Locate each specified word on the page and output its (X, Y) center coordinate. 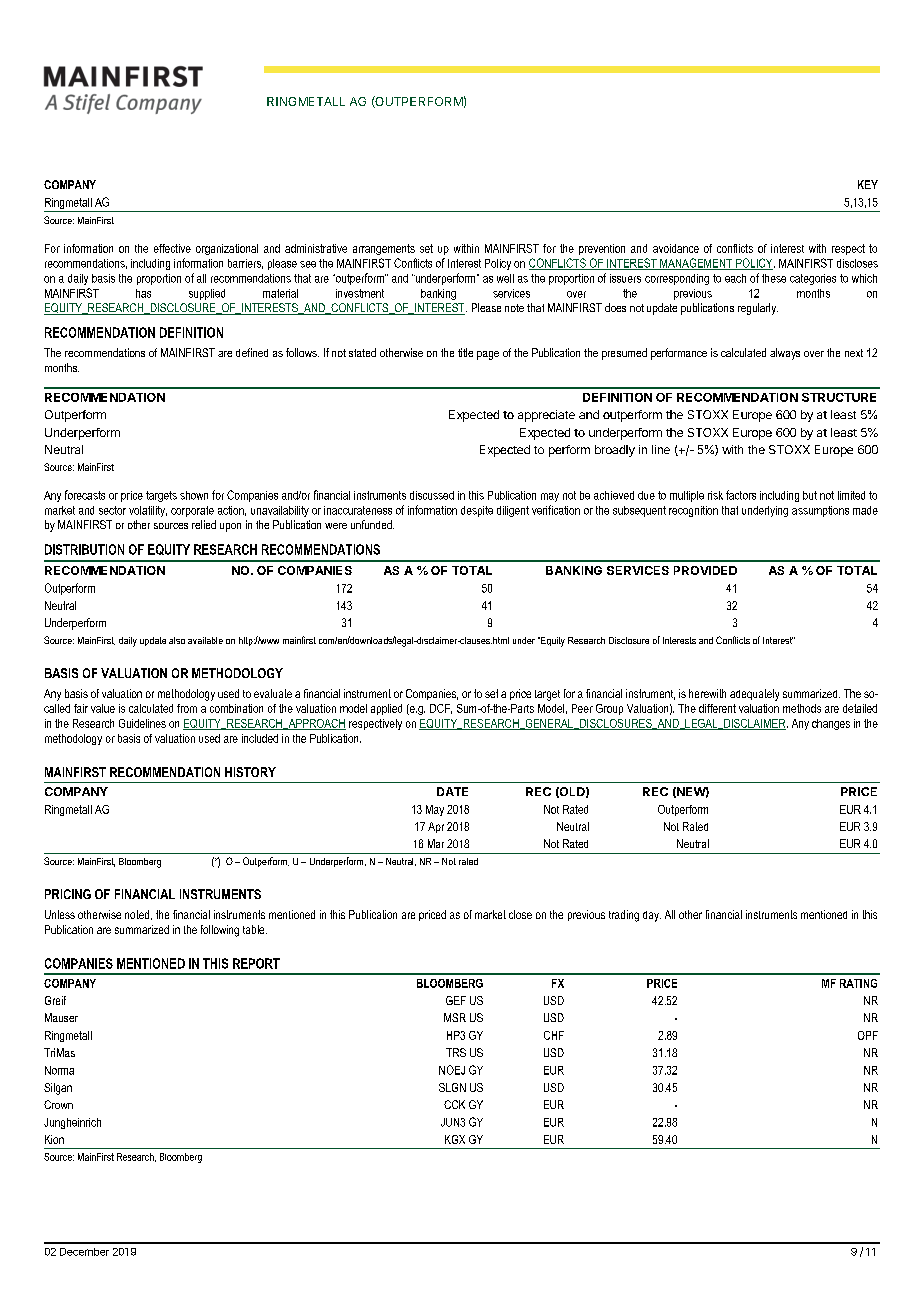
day (652, 916)
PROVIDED (705, 570)
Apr (436, 827)
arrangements (384, 249)
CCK (454, 1104)
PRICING (68, 894)
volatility (148, 511)
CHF (554, 1035)
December (84, 1252)
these (774, 278)
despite (477, 511)
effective (172, 248)
